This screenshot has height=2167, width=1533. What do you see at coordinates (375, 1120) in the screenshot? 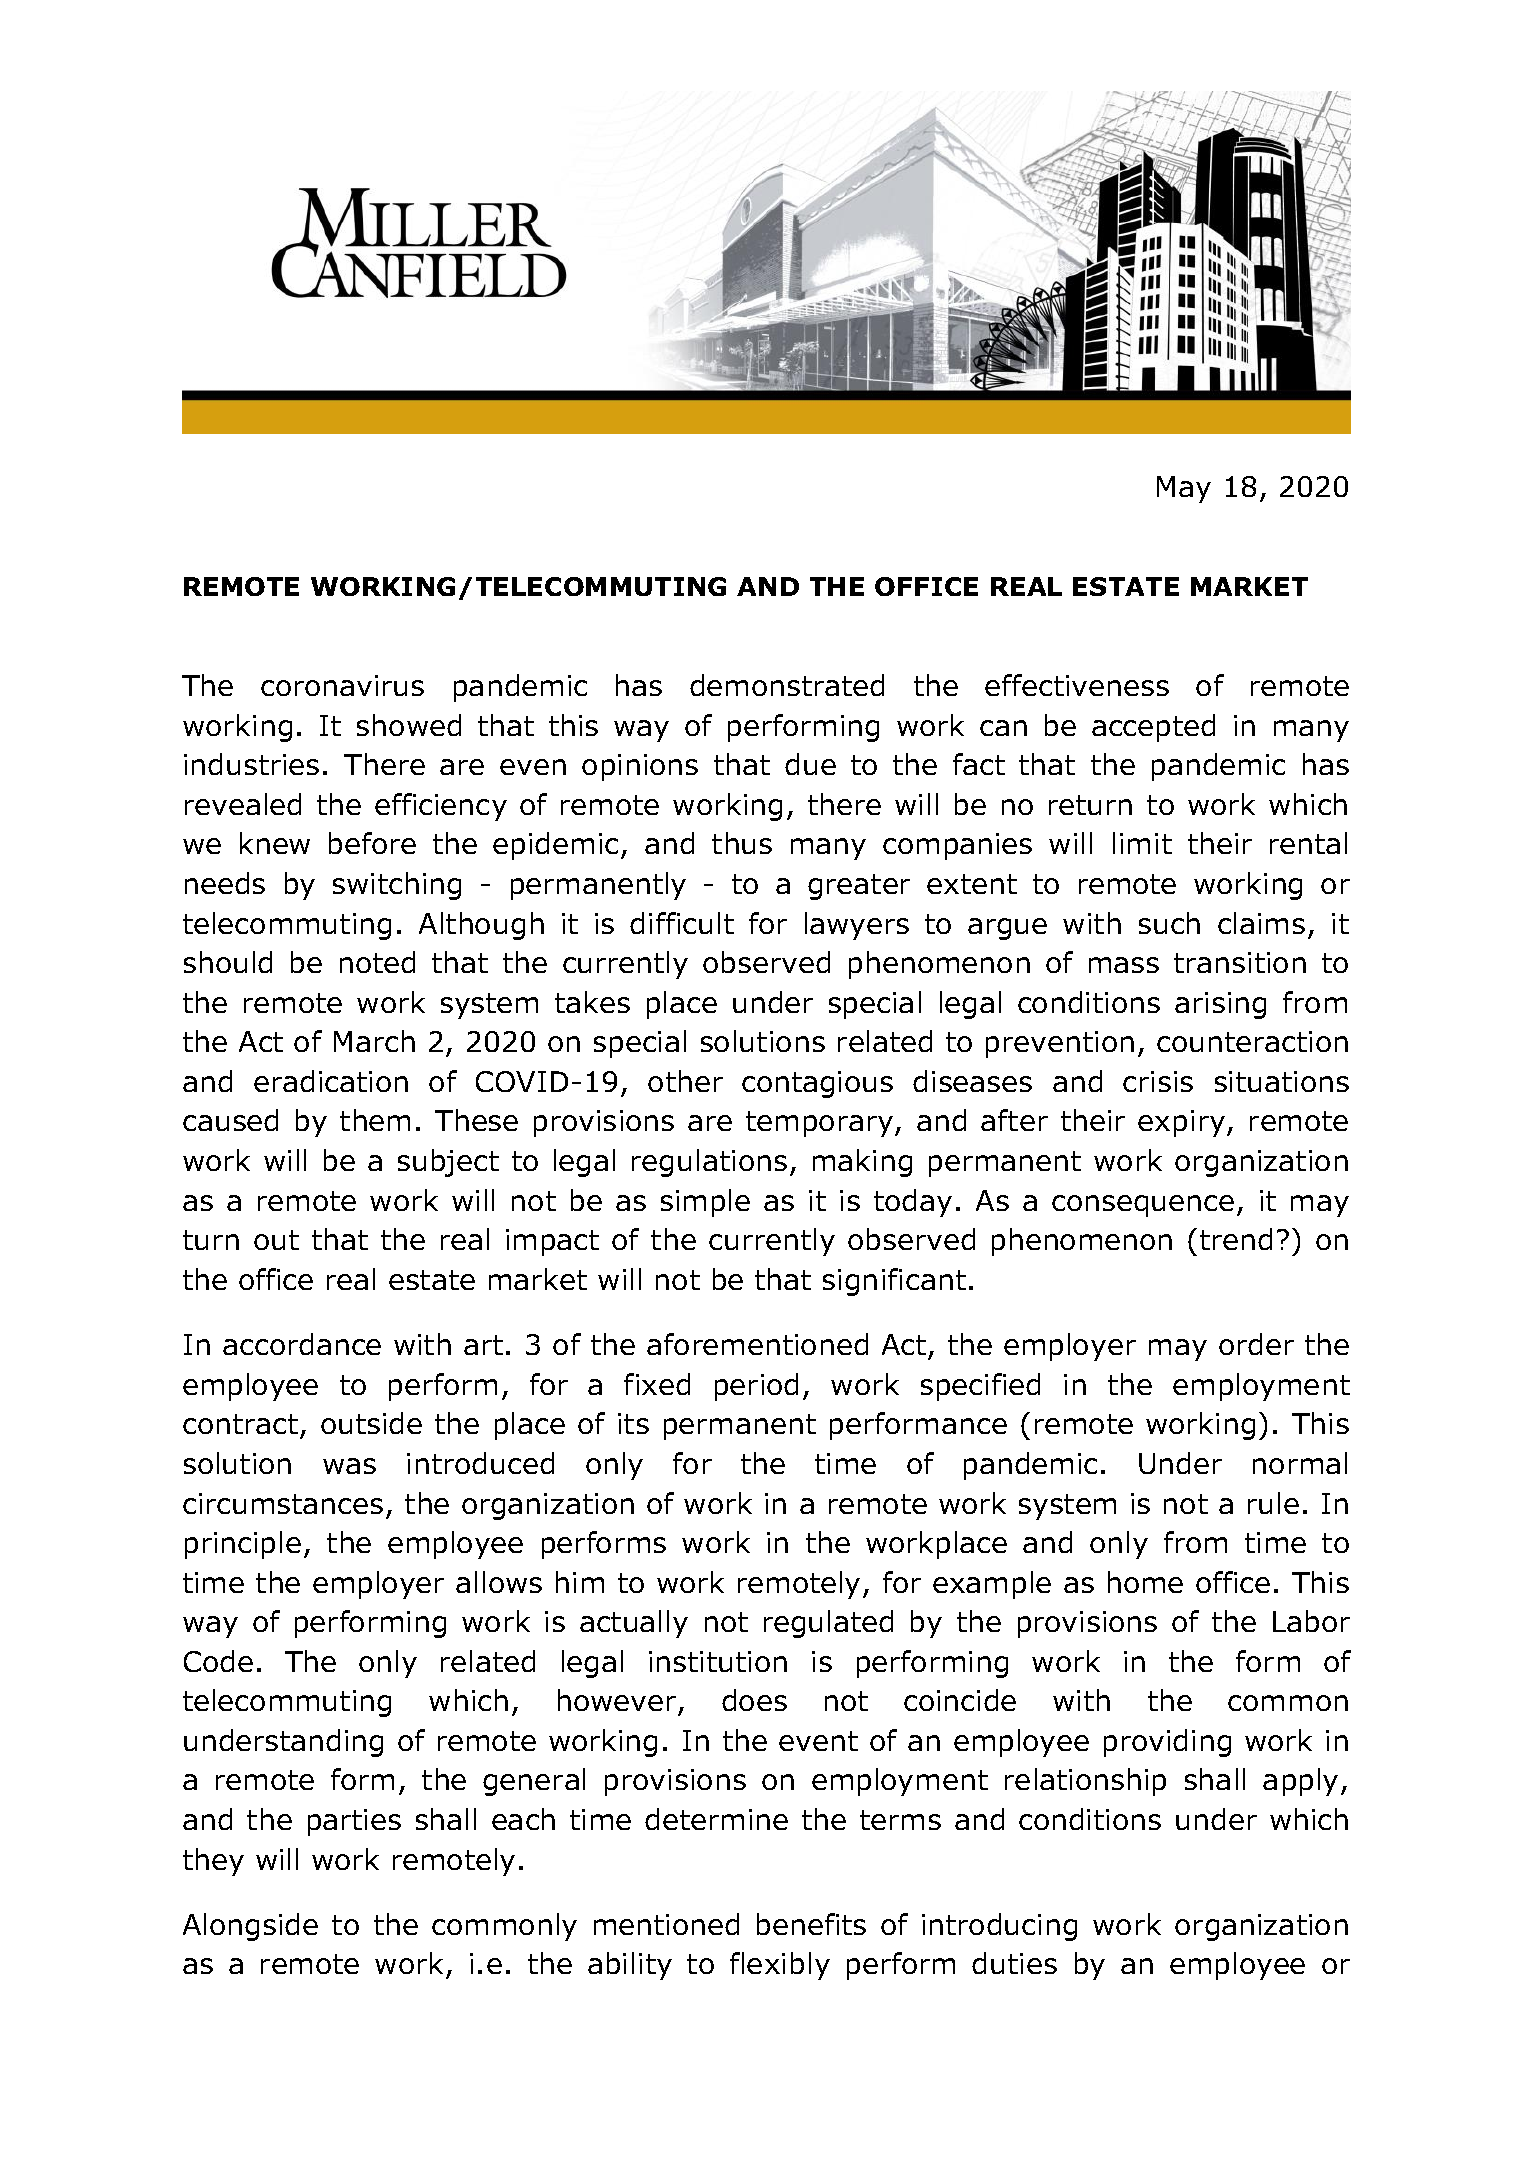
I see `them` at bounding box center [375, 1120].
